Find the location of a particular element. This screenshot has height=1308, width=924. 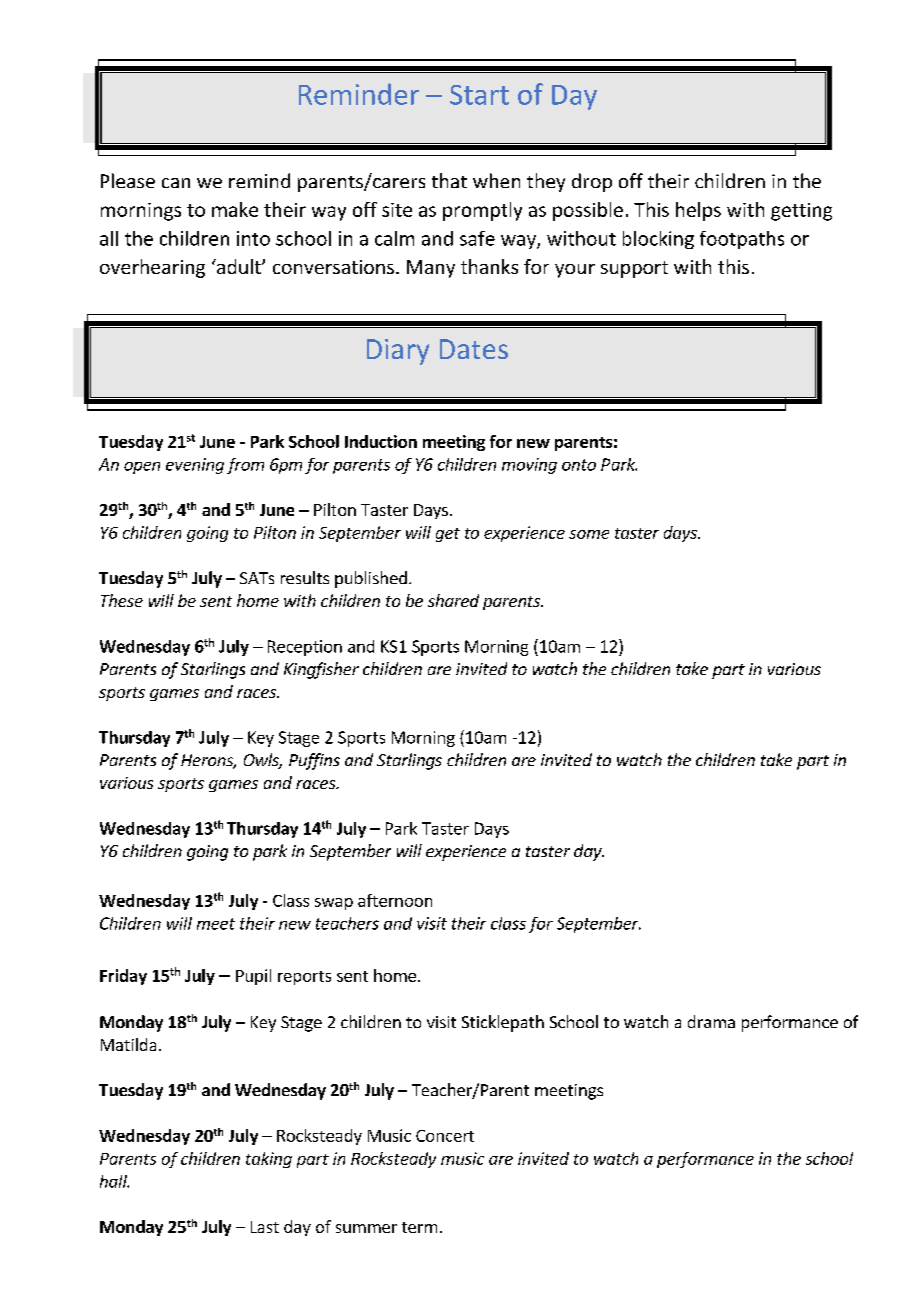

Start is located at coordinates (479, 95).
